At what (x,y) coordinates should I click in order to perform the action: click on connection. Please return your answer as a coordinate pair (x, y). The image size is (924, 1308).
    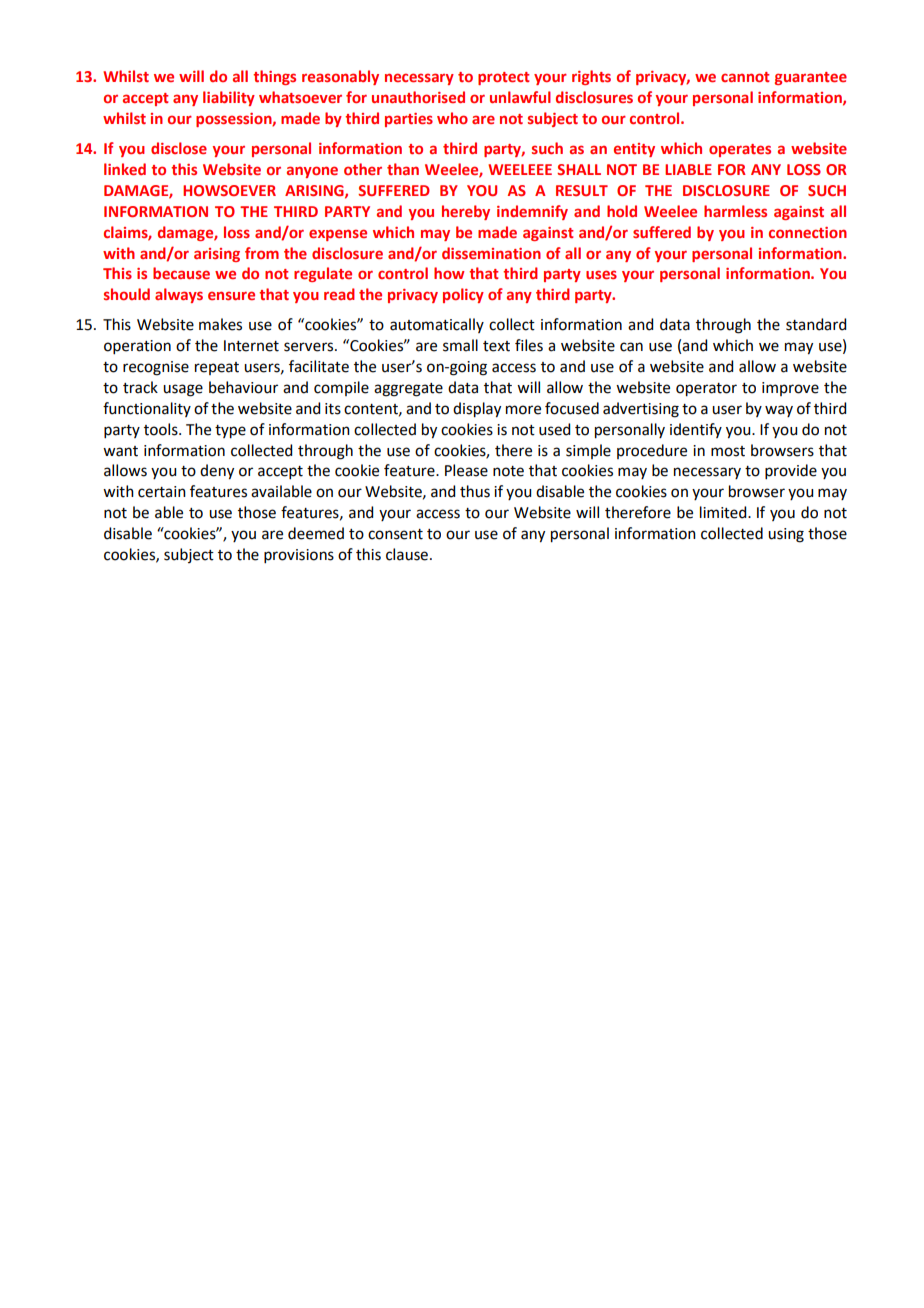
    Looking at the image, I should click on (808, 232).
